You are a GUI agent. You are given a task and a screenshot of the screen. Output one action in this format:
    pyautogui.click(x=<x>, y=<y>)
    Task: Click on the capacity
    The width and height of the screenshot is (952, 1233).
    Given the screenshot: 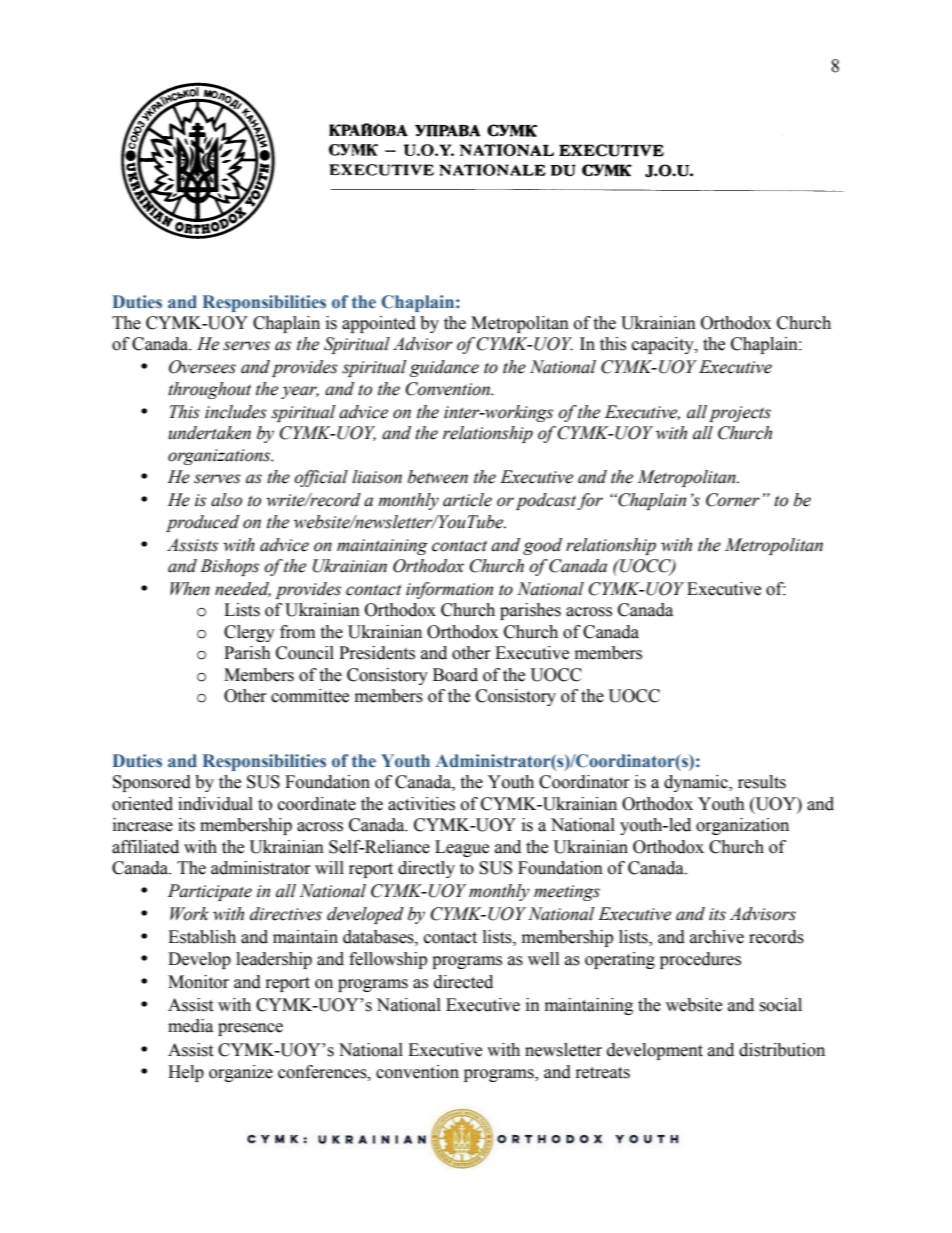 What is the action you would take?
    pyautogui.click(x=664, y=345)
